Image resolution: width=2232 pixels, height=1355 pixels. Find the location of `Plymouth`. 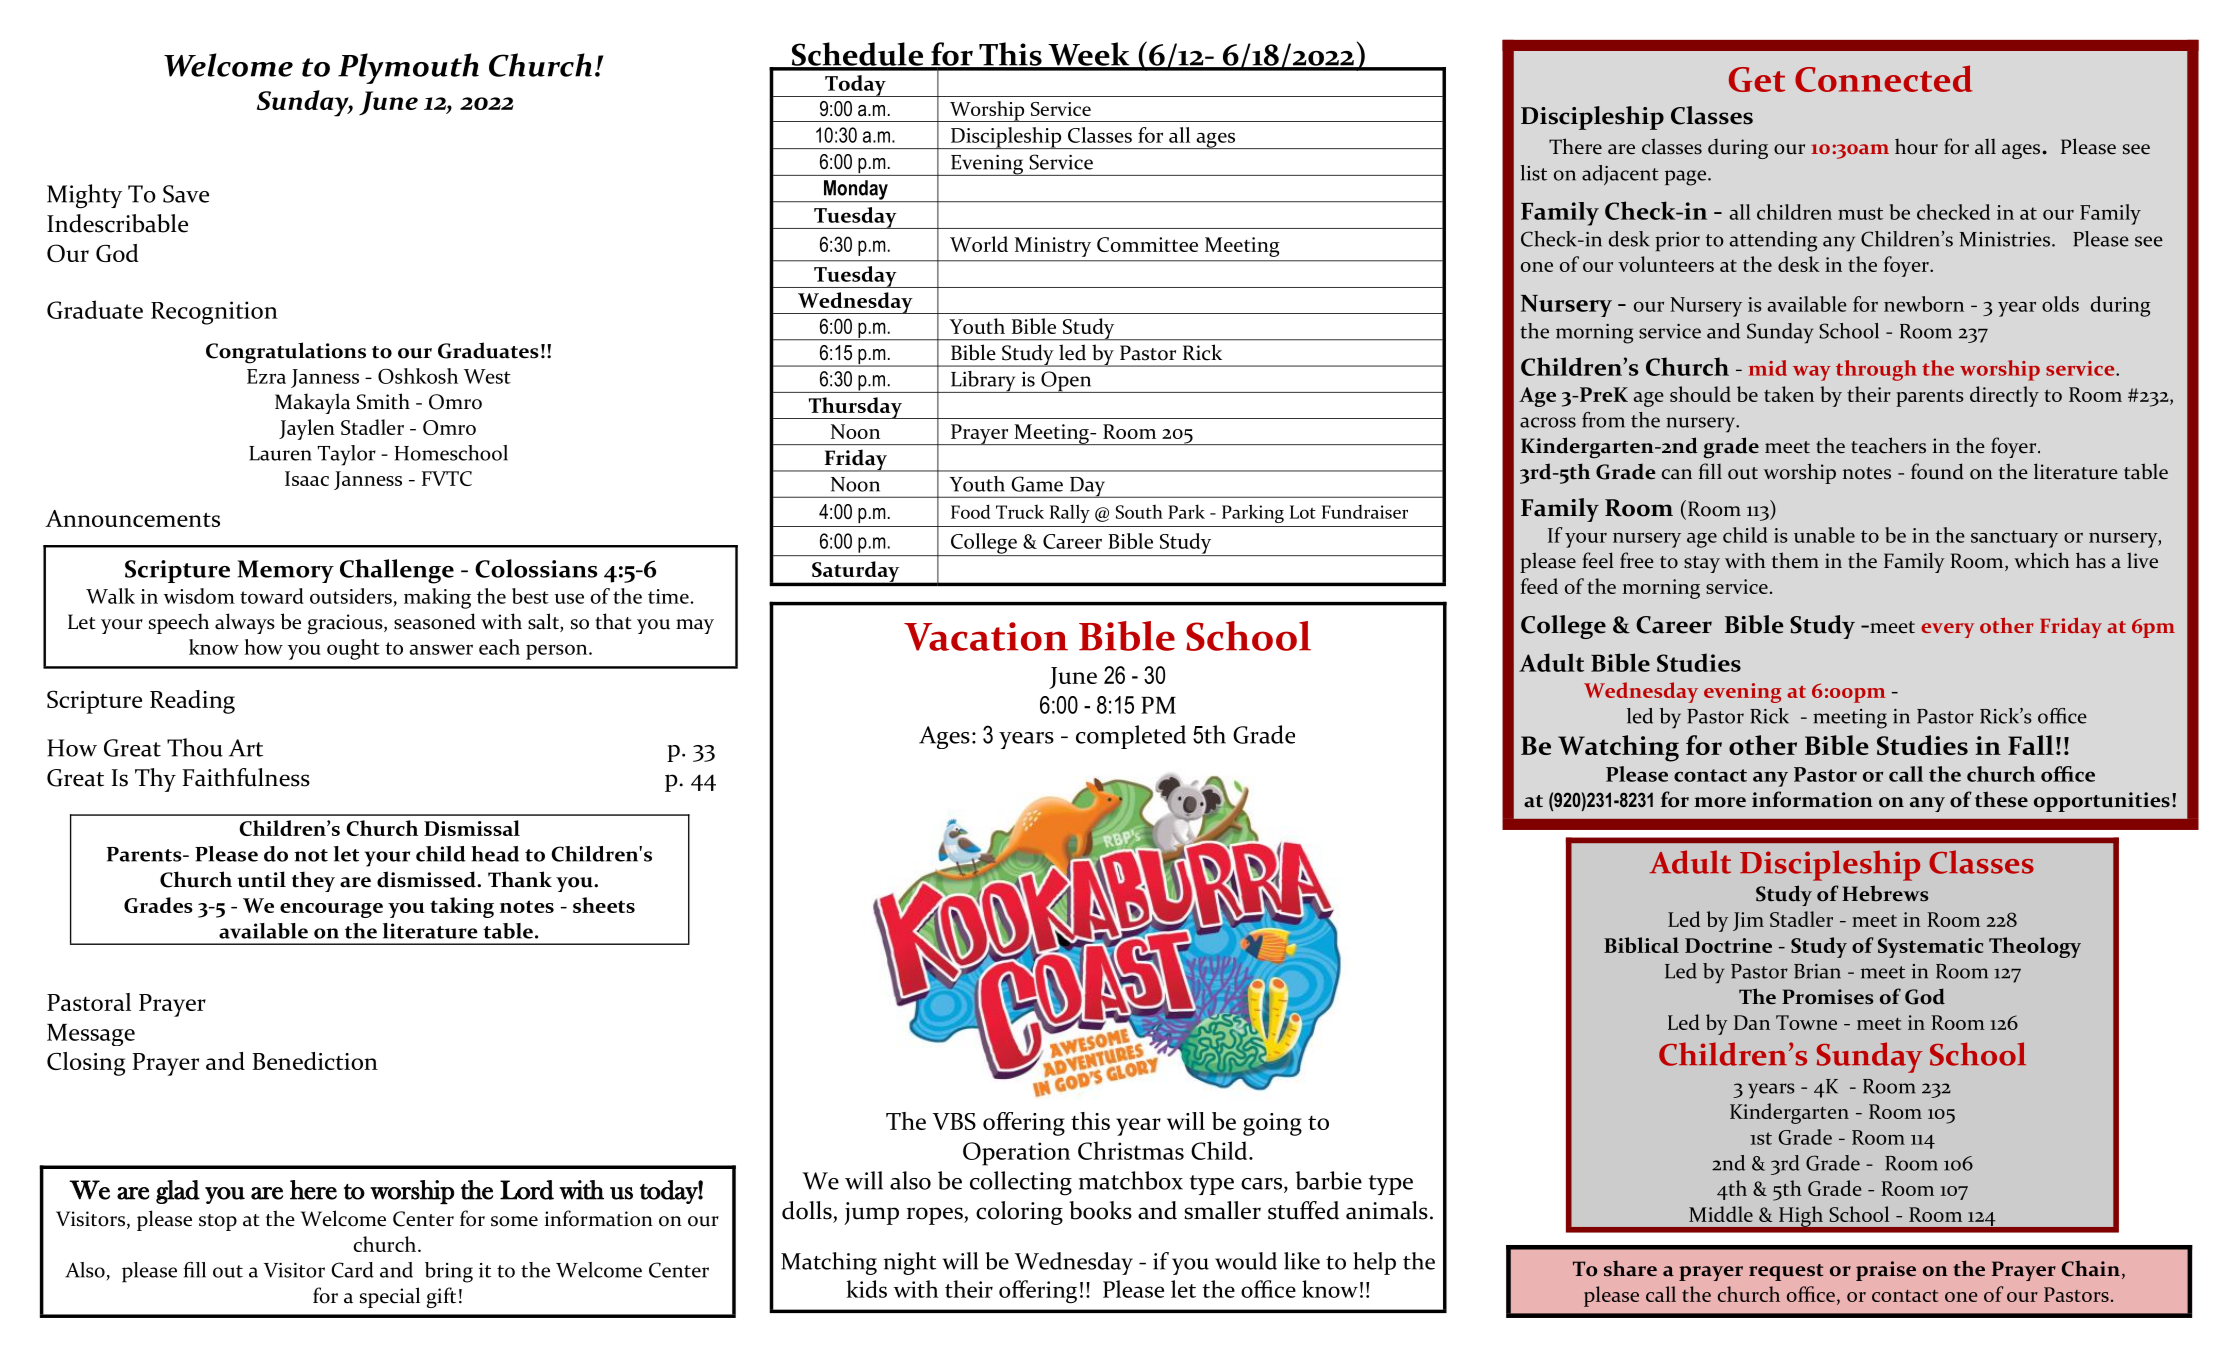

Plymouth is located at coordinates (408, 68).
